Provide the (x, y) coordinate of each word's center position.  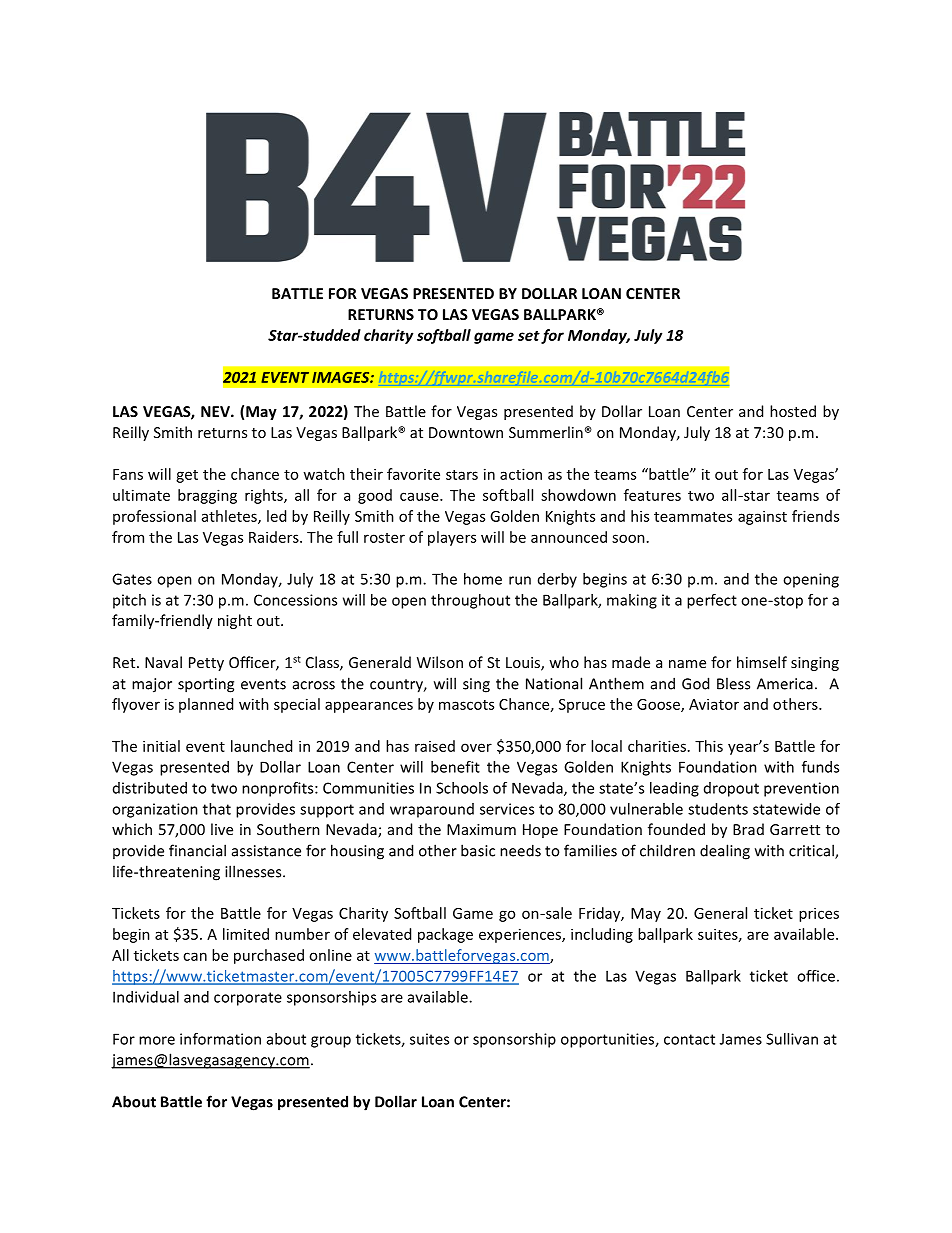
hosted (793, 411)
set (529, 336)
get (187, 476)
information (220, 1039)
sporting (206, 685)
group (331, 1042)
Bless (733, 683)
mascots (466, 705)
